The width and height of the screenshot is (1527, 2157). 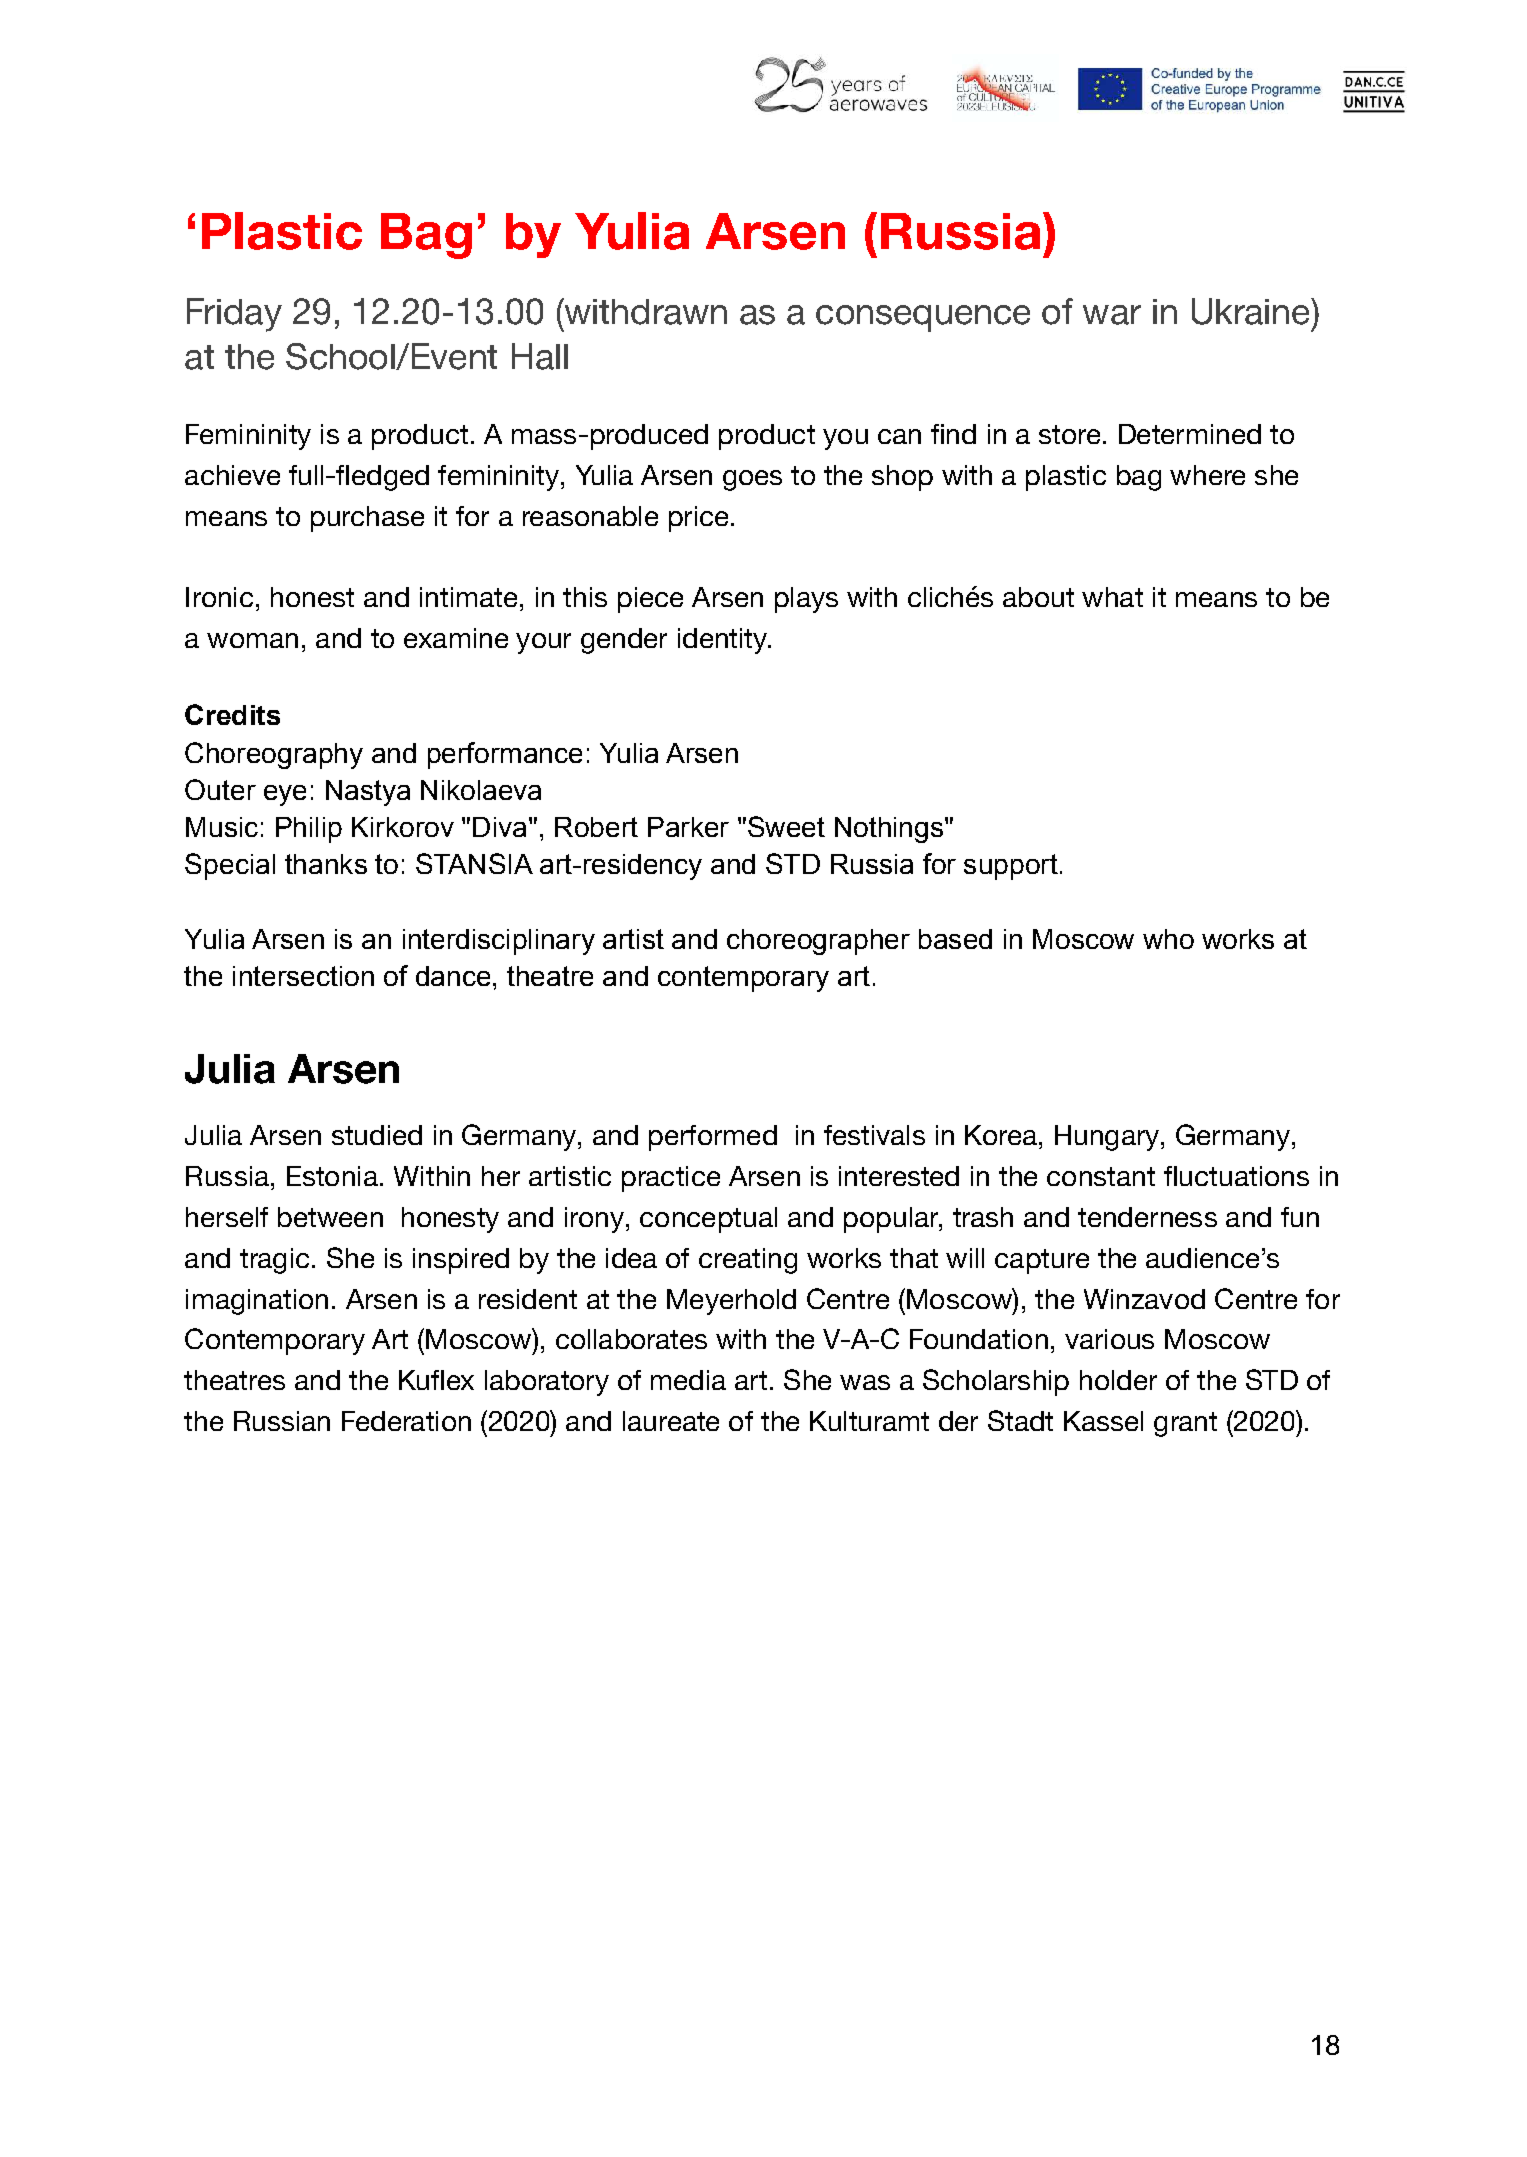 What do you see at coordinates (326, 864) in the screenshot?
I see `thanks` at bounding box center [326, 864].
